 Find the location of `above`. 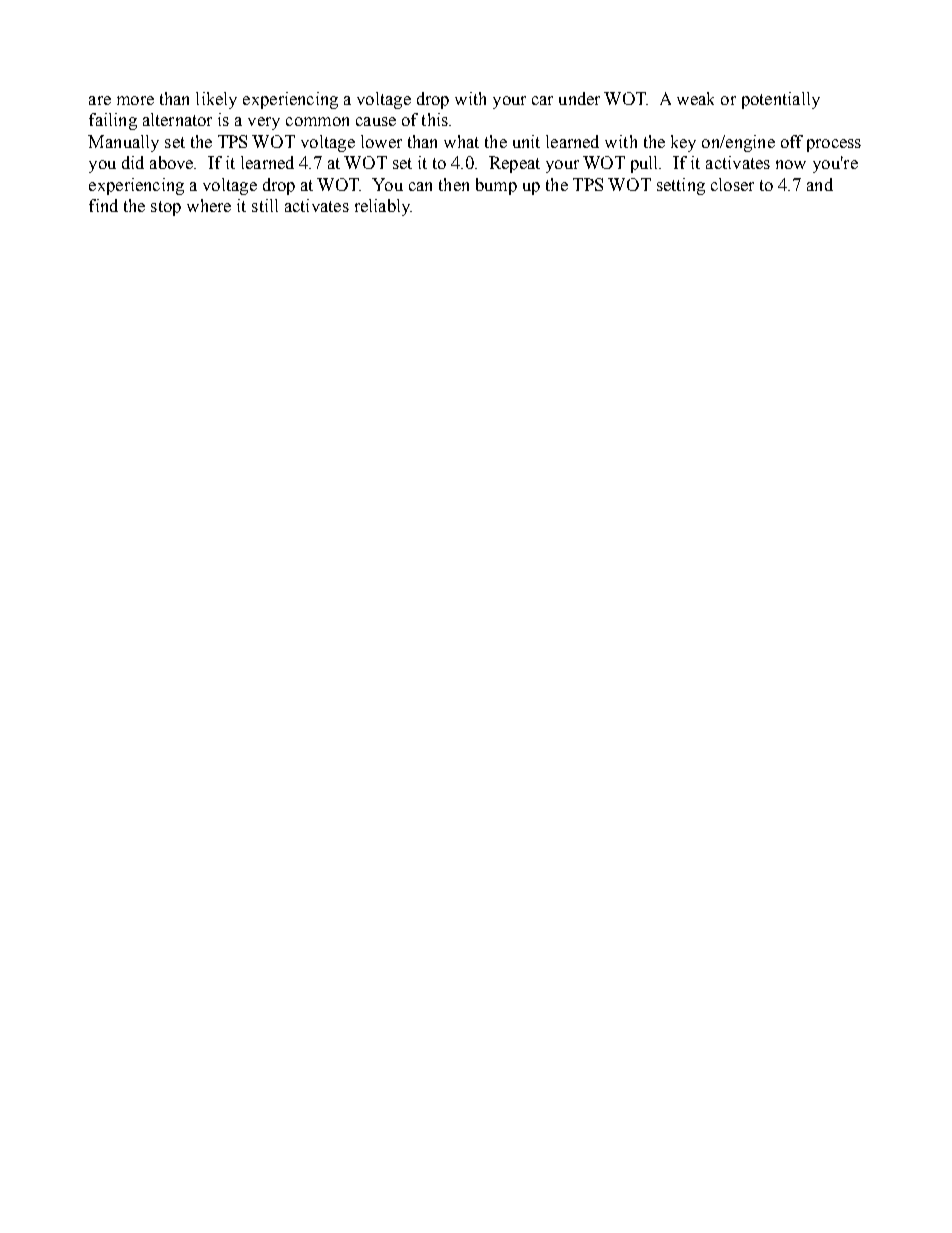

above is located at coordinates (173, 162).
